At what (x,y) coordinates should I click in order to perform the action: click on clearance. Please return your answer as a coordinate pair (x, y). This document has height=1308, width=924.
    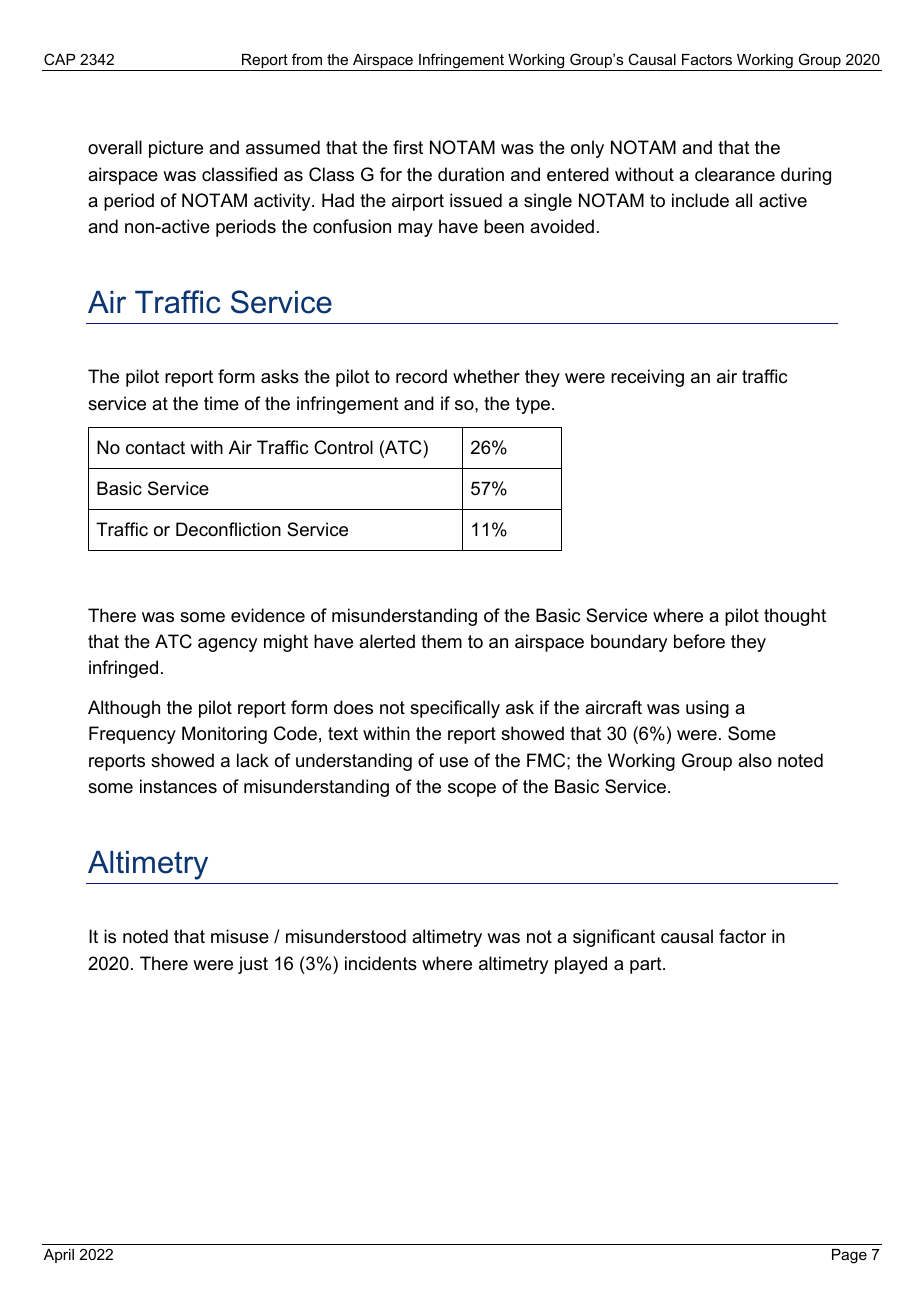
    Looking at the image, I should click on (735, 174).
